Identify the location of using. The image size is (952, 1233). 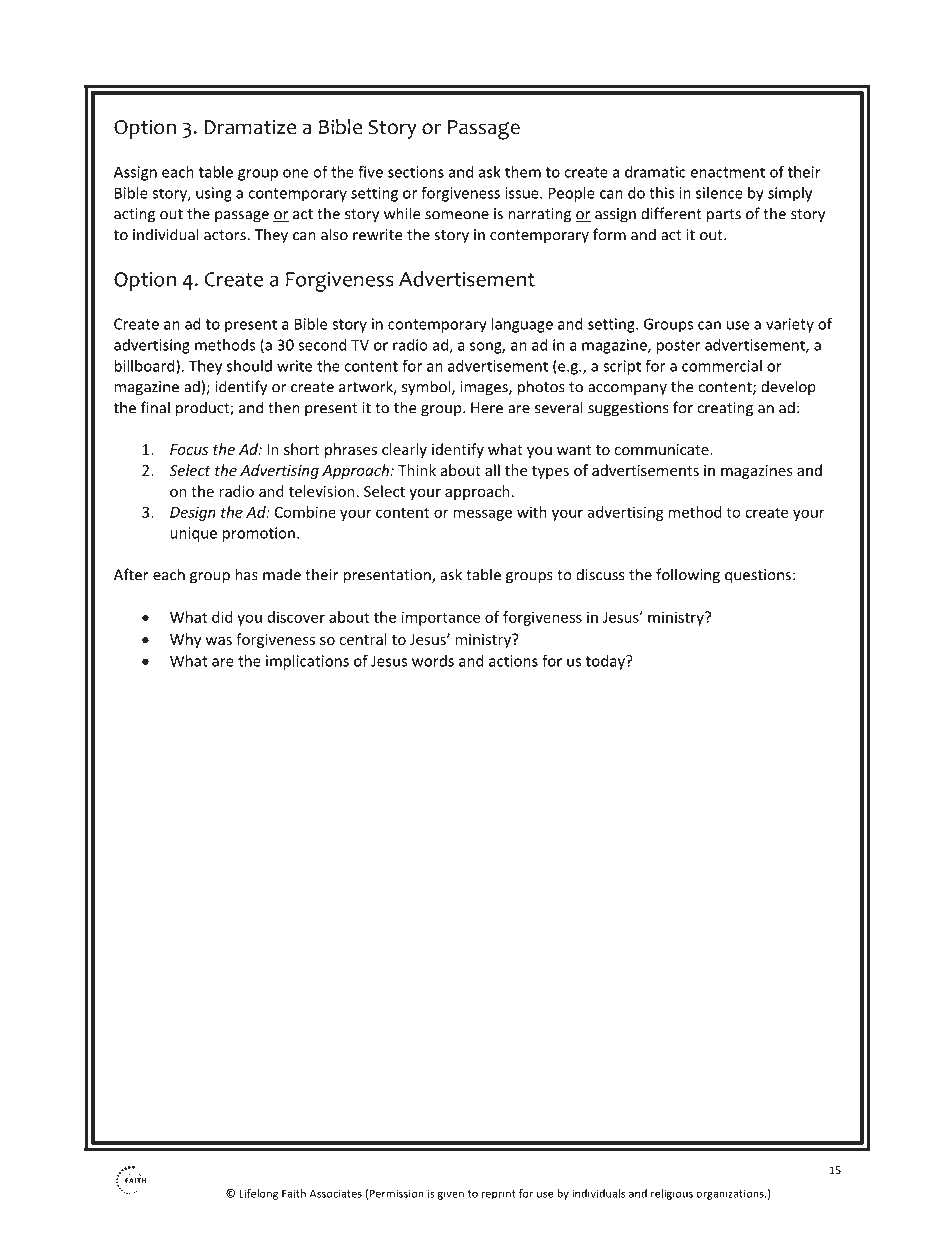
(214, 194).
